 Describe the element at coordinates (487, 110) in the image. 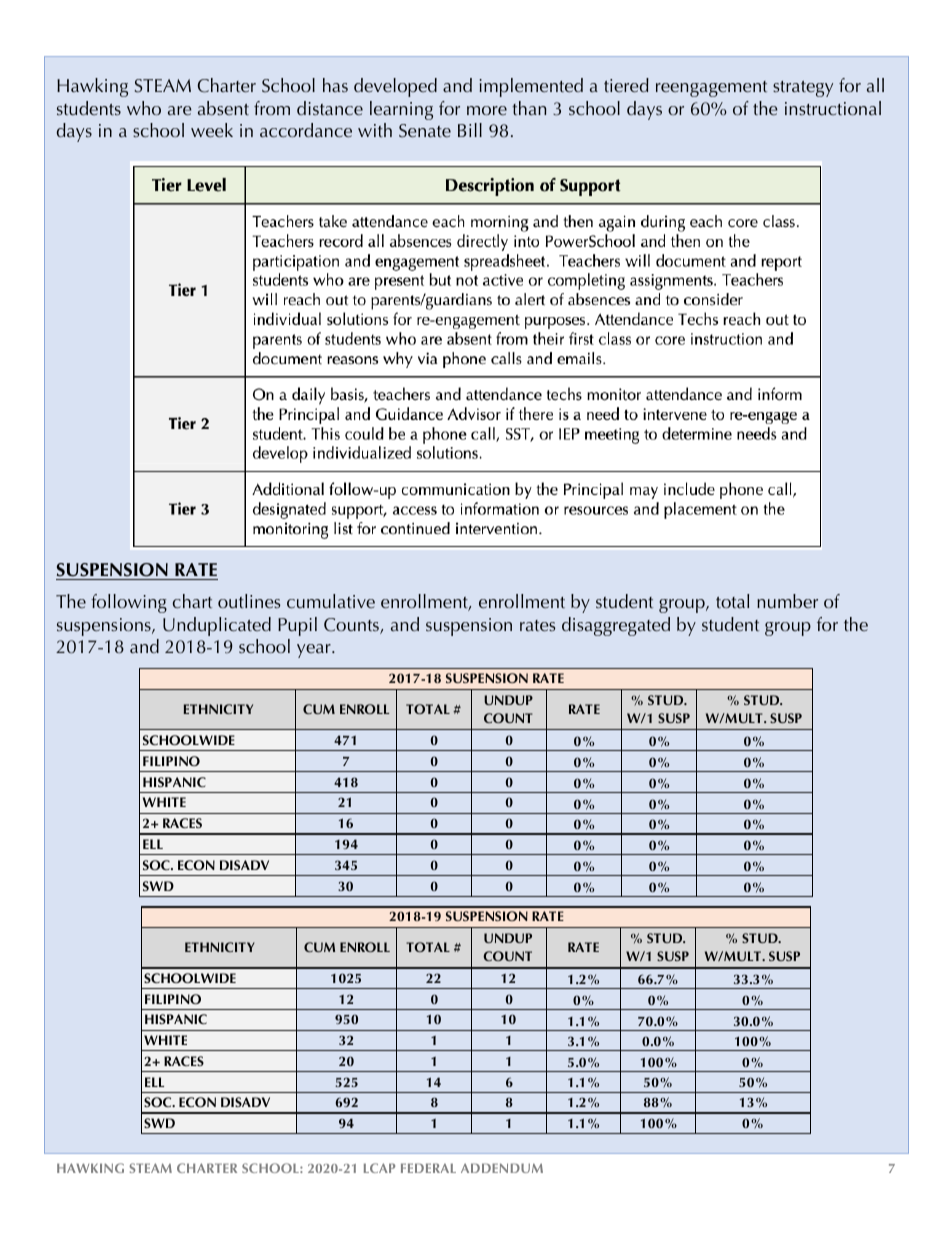

I see `more` at that location.
